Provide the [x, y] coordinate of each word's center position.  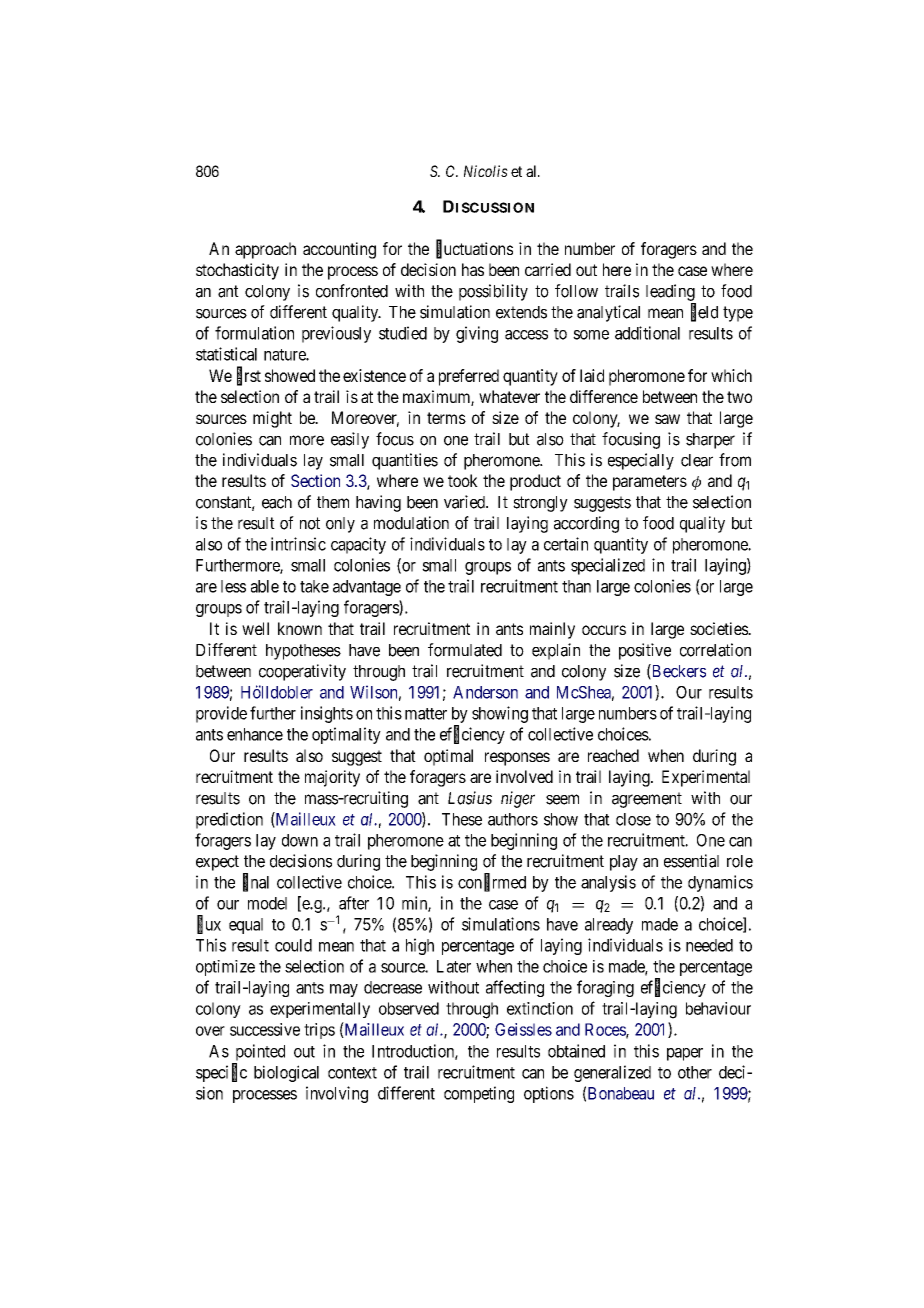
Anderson [485, 692]
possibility [493, 292]
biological [286, 1073]
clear [697, 460]
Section [315, 480]
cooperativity [302, 672]
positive [645, 651]
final [256, 882]
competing [479, 1094]
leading [670, 292]
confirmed [492, 882]
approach [265, 250]
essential [691, 861]
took [463, 480]
